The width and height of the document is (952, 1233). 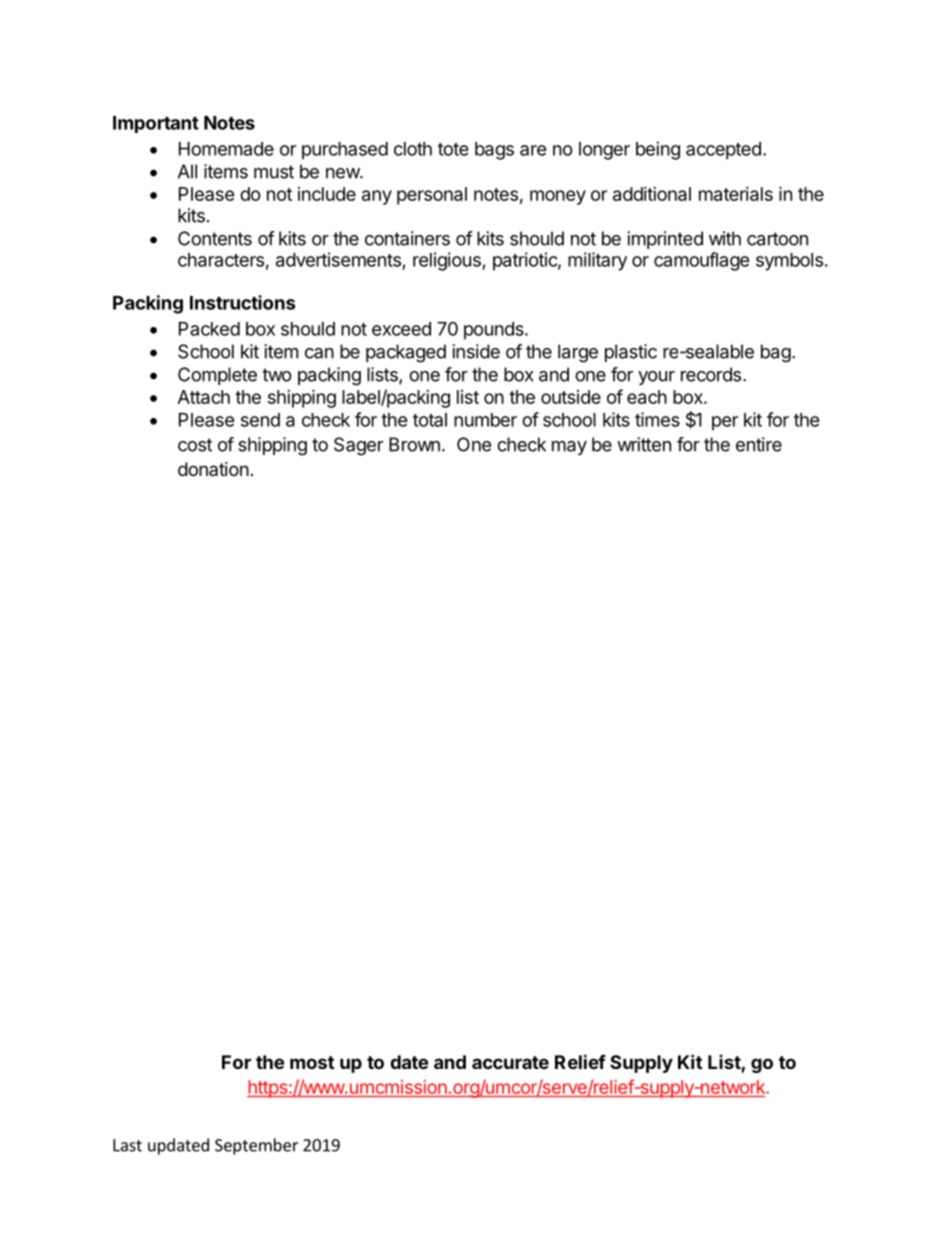 I want to click on Complete, so click(x=217, y=376).
